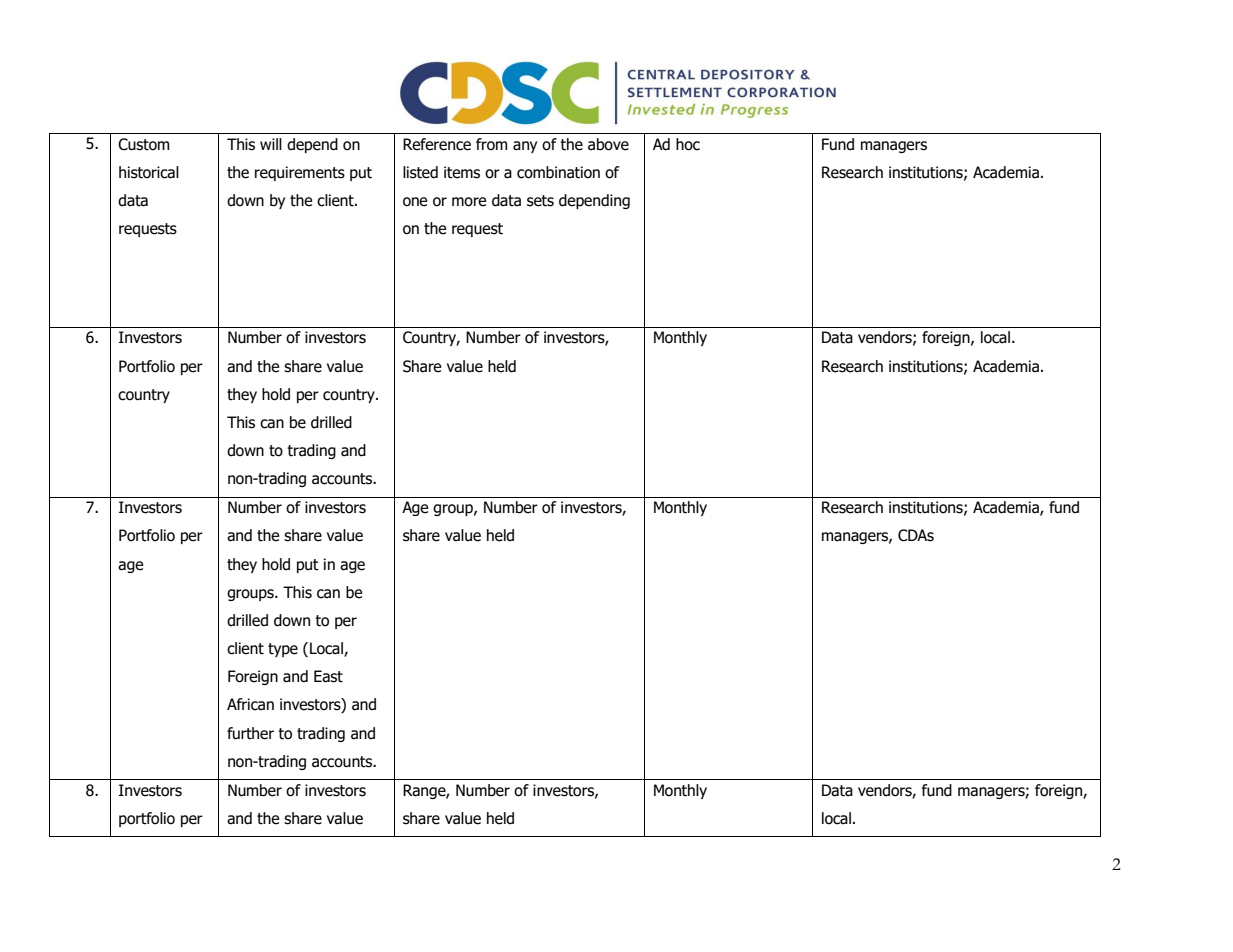 This document has height=952, width=1233. I want to click on African, so click(250, 704).
